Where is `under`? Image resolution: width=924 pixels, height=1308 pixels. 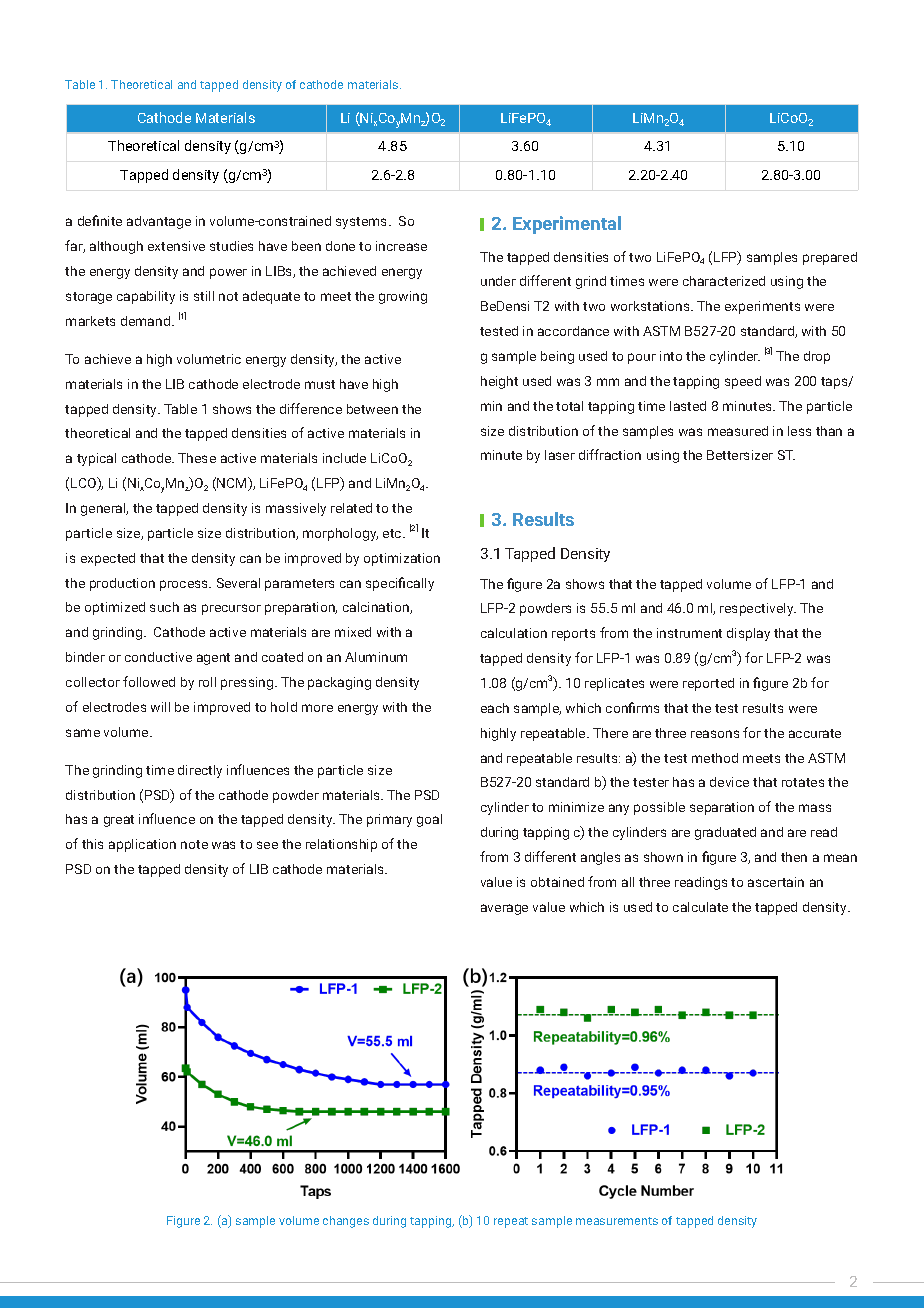 under is located at coordinates (498, 281).
